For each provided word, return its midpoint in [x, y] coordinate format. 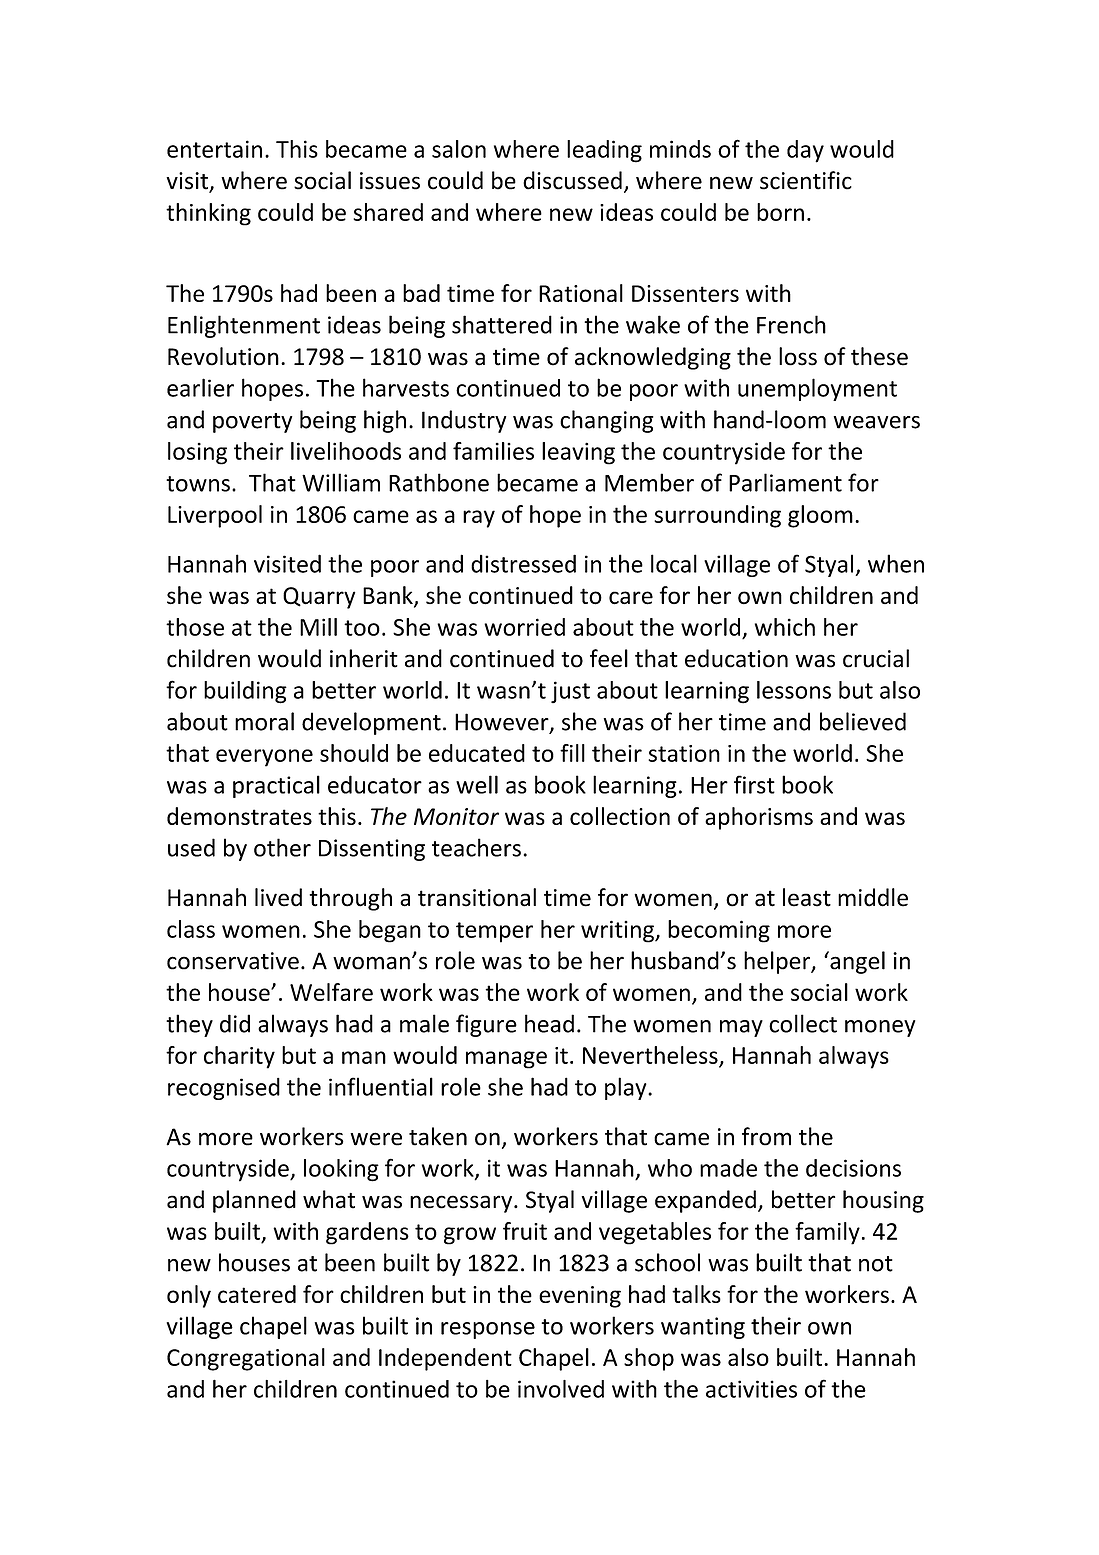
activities [751, 1389]
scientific [806, 180]
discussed [572, 180]
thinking [208, 214]
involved [561, 1389]
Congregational [246, 1359]
